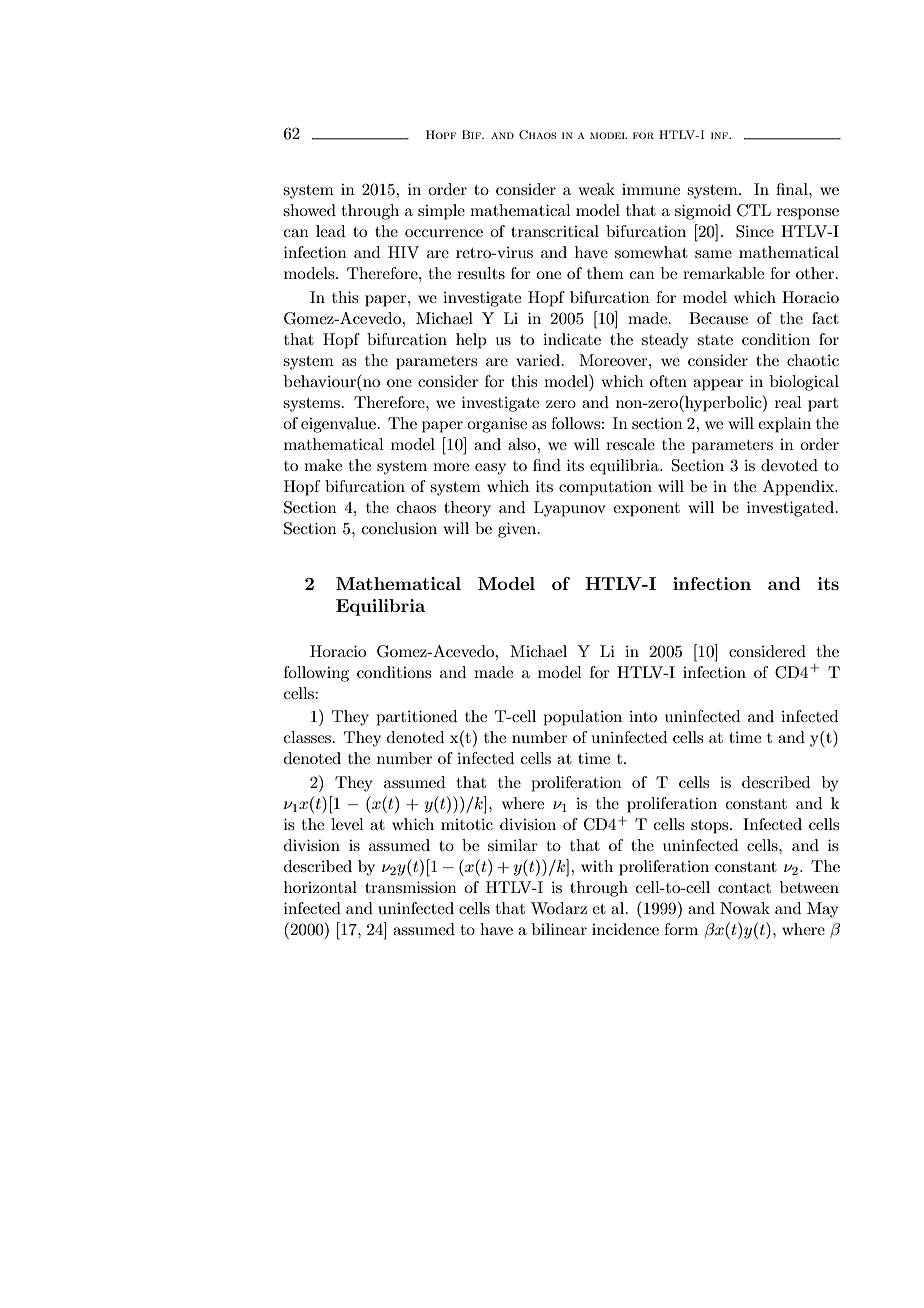 This screenshot has height=1308, width=924. What do you see at coordinates (754, 210) in the screenshot?
I see `CTL` at bounding box center [754, 210].
